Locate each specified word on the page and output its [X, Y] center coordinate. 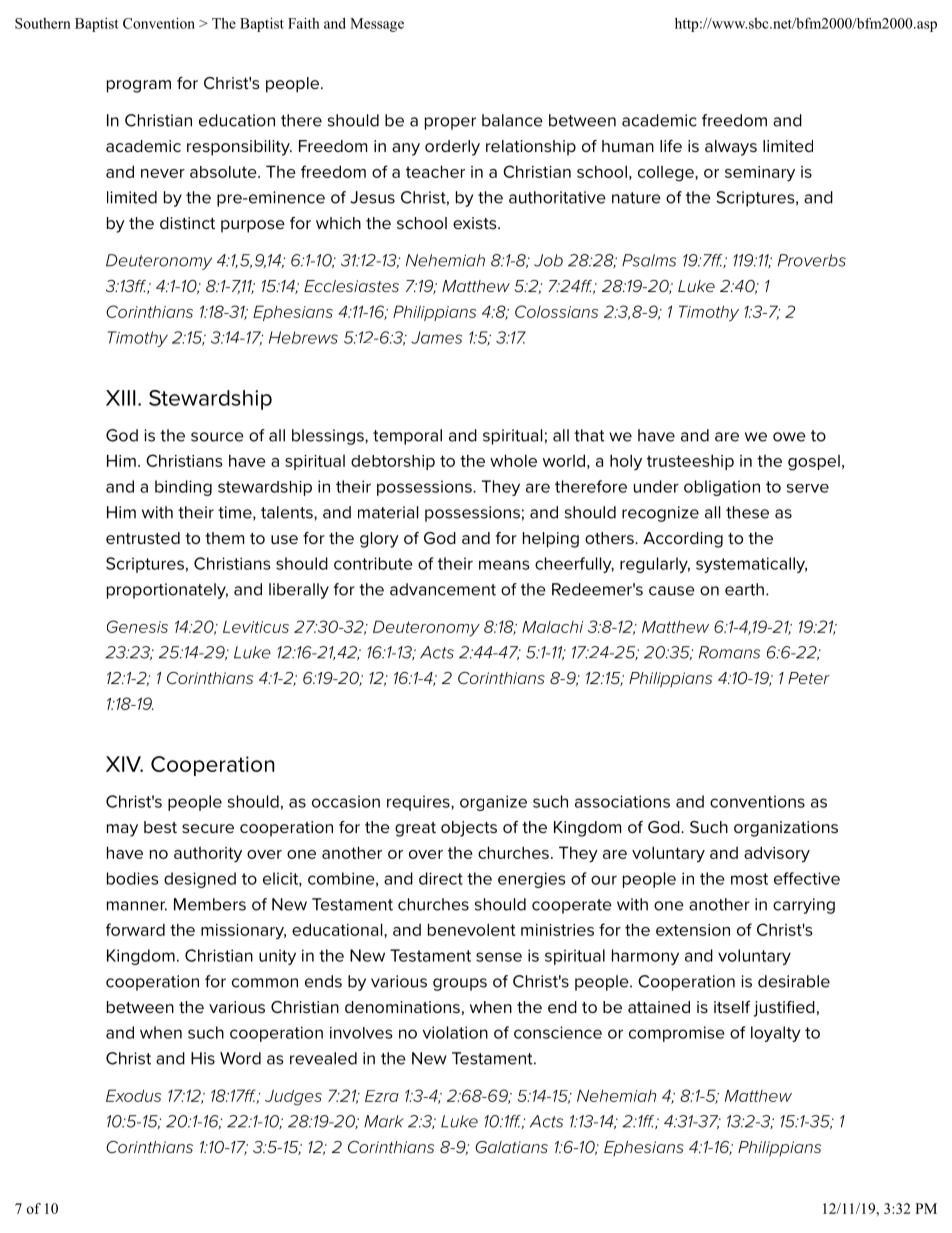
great [415, 829]
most [749, 879]
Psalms [649, 260]
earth [744, 589]
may [122, 830]
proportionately [167, 591]
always [731, 148]
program [139, 86]
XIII [121, 398]
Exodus [133, 1095]
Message [377, 25]
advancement [443, 589]
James [436, 337]
